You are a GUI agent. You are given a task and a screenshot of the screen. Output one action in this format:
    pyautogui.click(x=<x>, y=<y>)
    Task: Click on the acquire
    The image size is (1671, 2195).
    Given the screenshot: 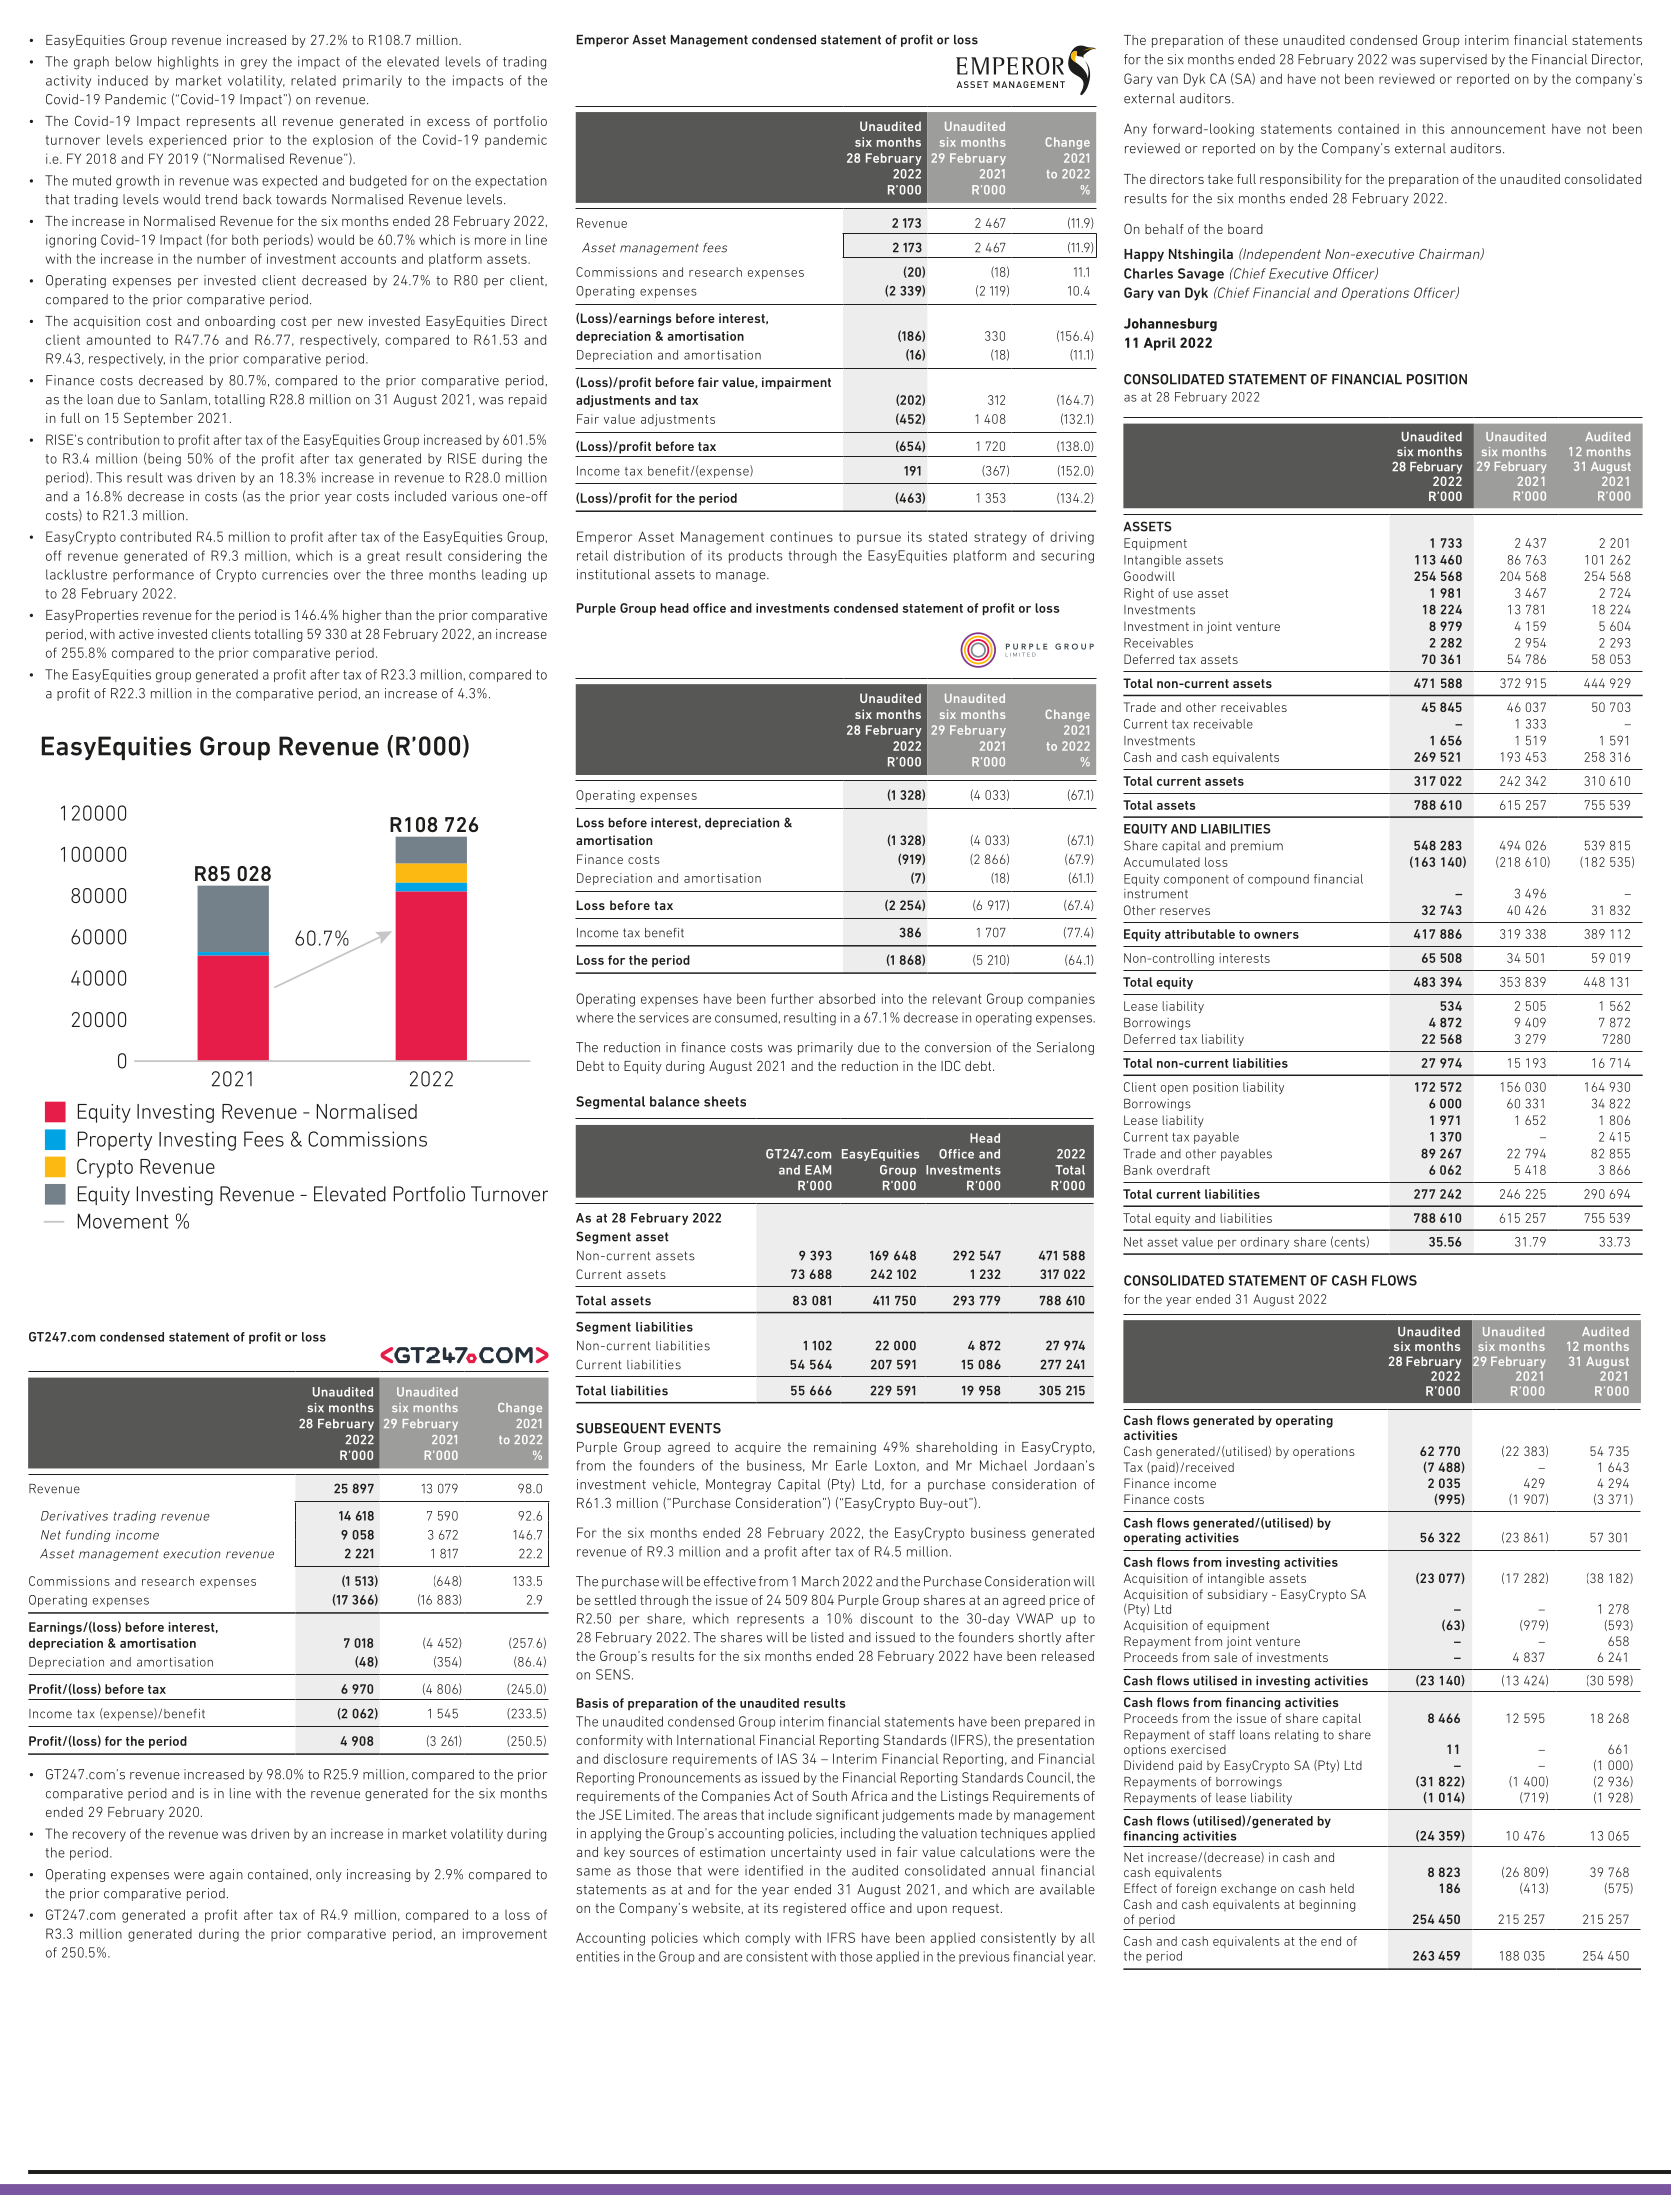 What is the action you would take?
    pyautogui.click(x=758, y=1448)
